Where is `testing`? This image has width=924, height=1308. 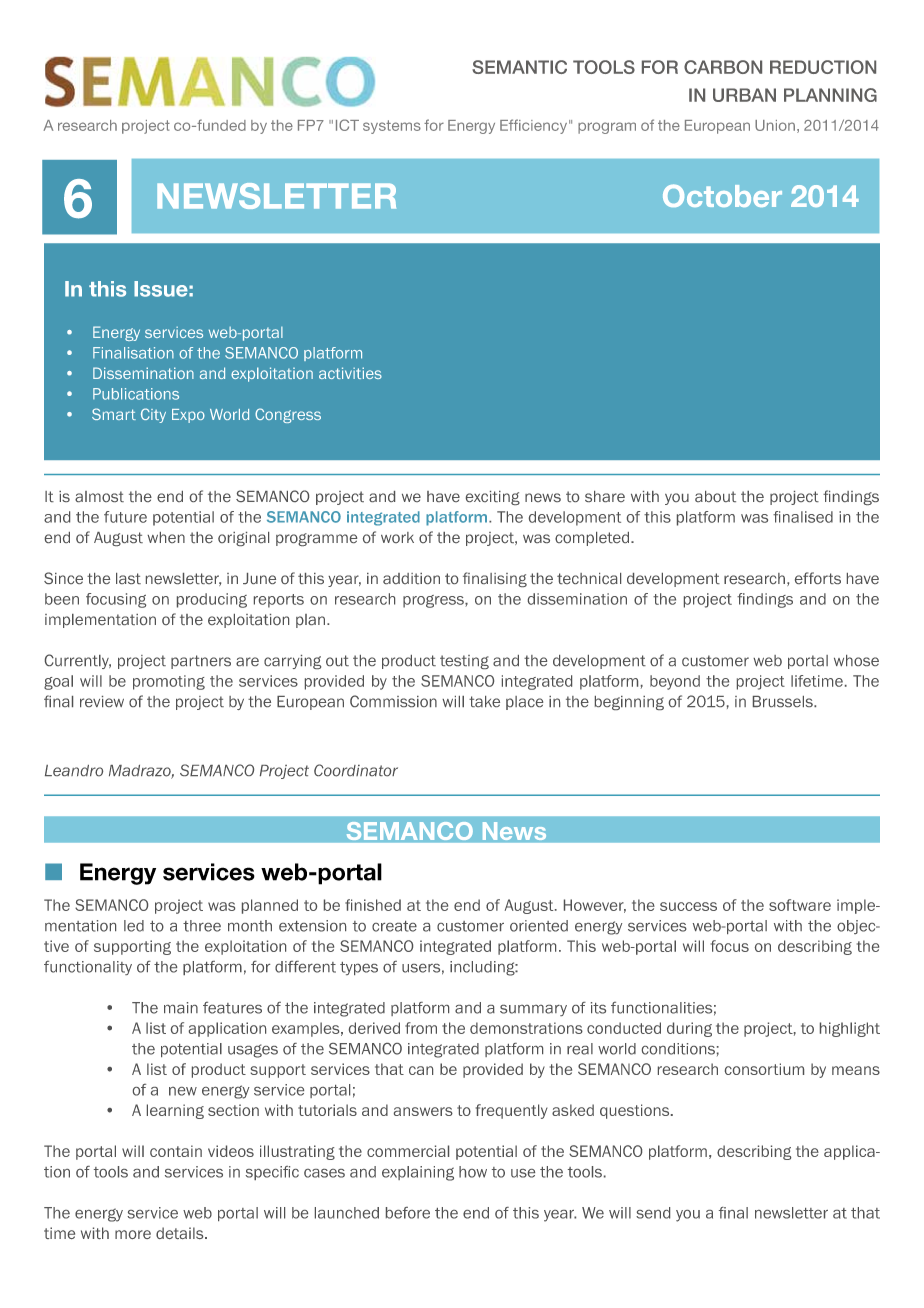
testing is located at coordinates (464, 662).
